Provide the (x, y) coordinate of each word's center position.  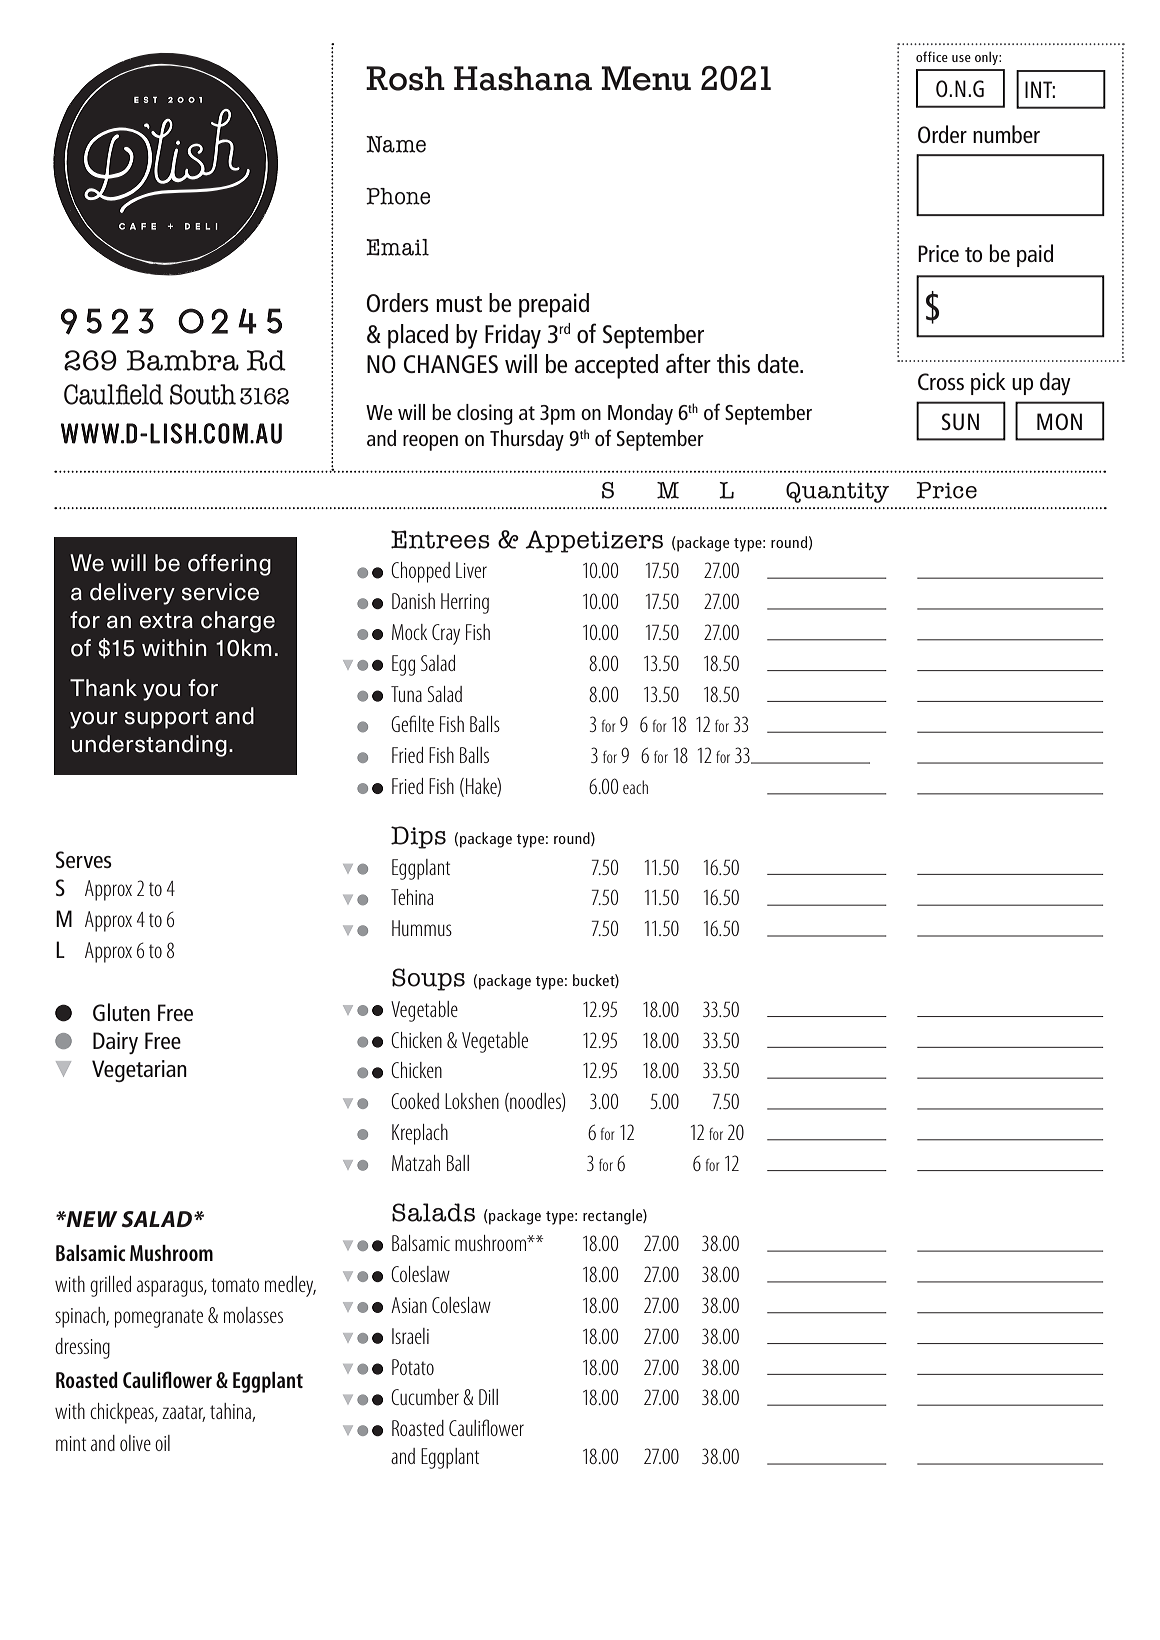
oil (162, 1443)
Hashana (523, 78)
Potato (413, 1367)
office (932, 56)
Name (396, 144)
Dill (488, 1397)
